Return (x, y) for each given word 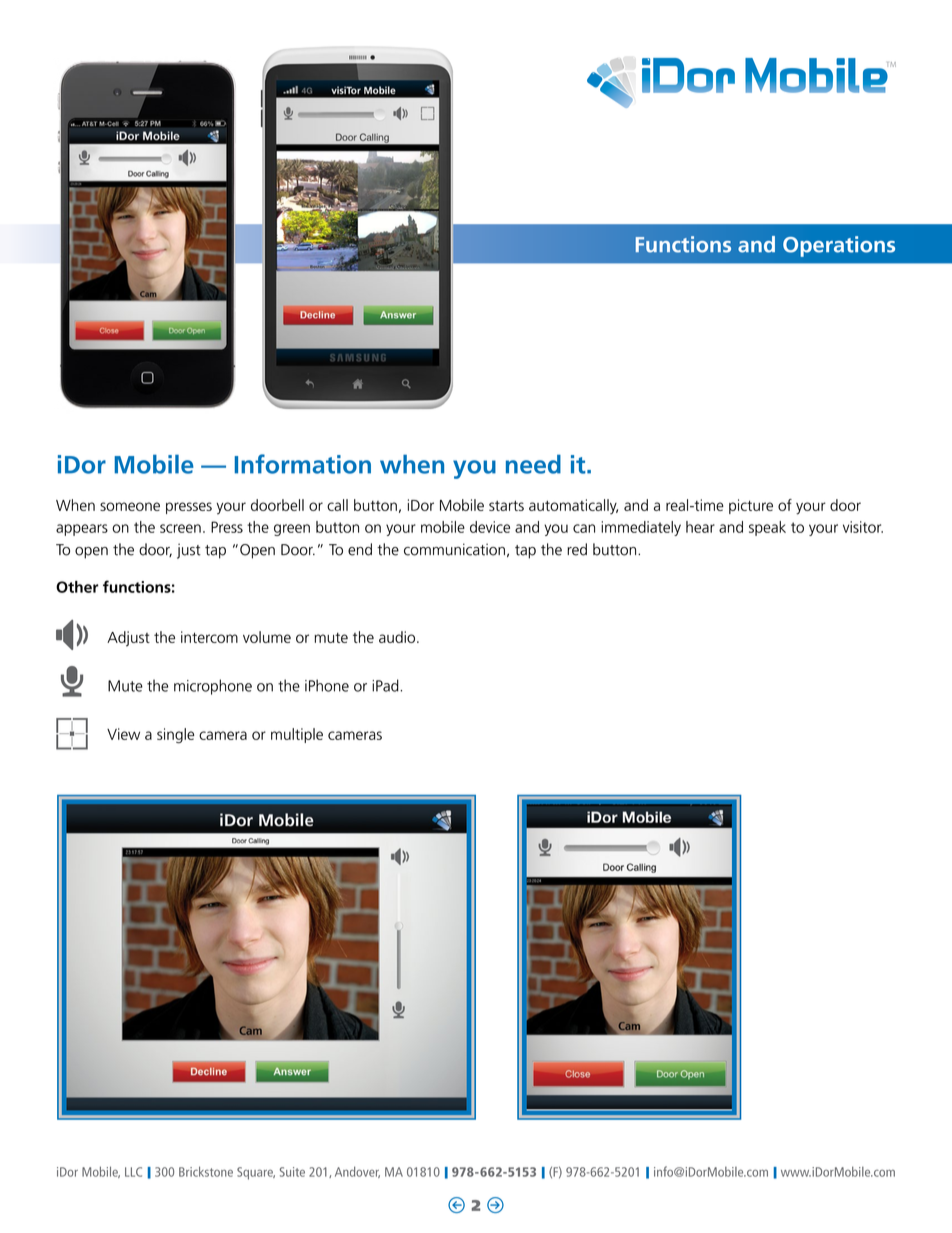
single (175, 736)
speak (767, 528)
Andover (357, 1172)
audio (398, 637)
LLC (133, 1172)
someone (130, 506)
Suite (292, 1172)
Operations (839, 246)
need (533, 464)
